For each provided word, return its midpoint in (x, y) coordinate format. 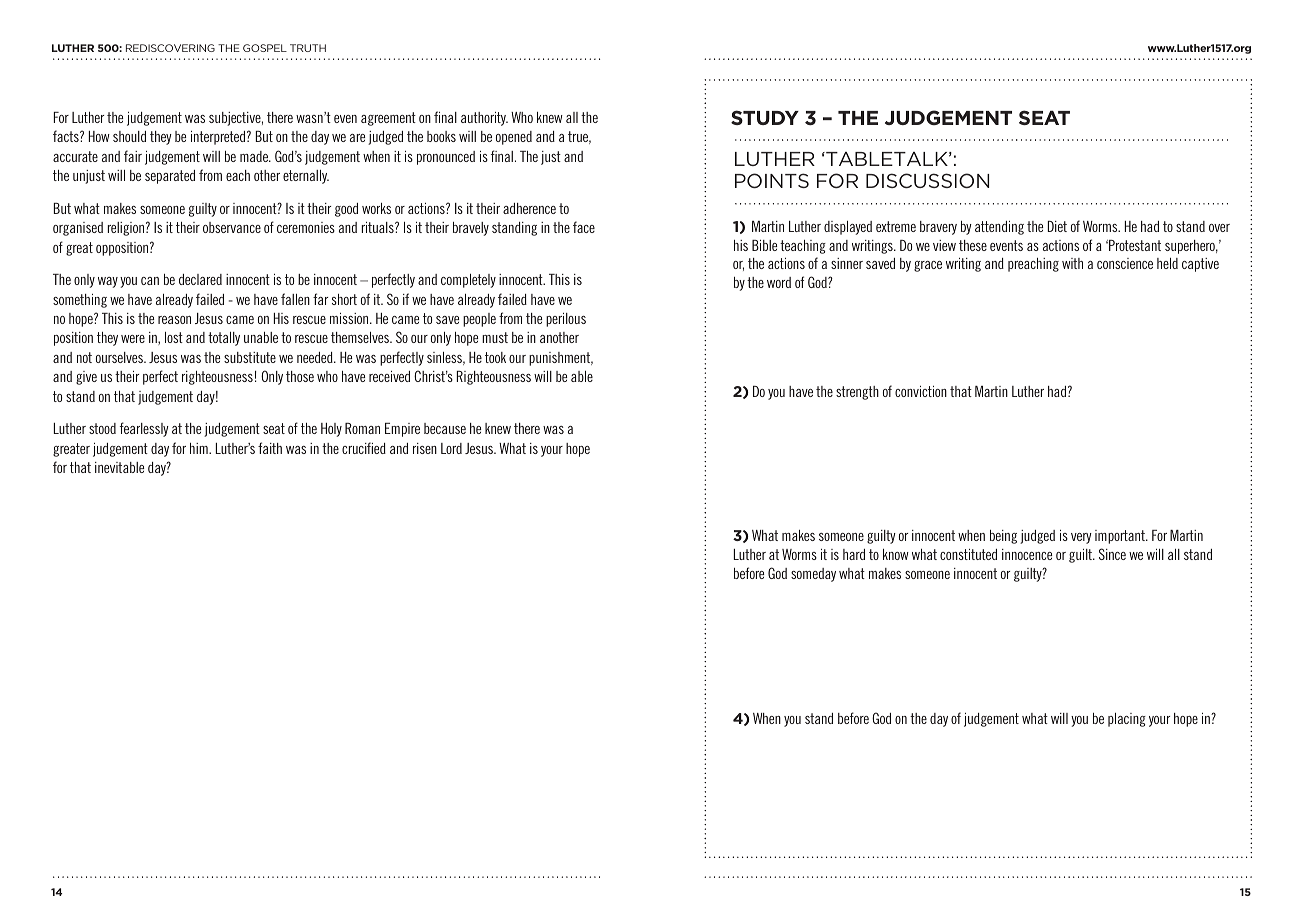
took (495, 357)
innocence (1027, 554)
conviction (921, 391)
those (300, 376)
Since (1112, 554)
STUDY (765, 117)
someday (813, 575)
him (200, 448)
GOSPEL (265, 48)
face (584, 227)
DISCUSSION (927, 180)
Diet (1057, 226)
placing (1127, 720)
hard (854, 554)
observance (232, 227)
